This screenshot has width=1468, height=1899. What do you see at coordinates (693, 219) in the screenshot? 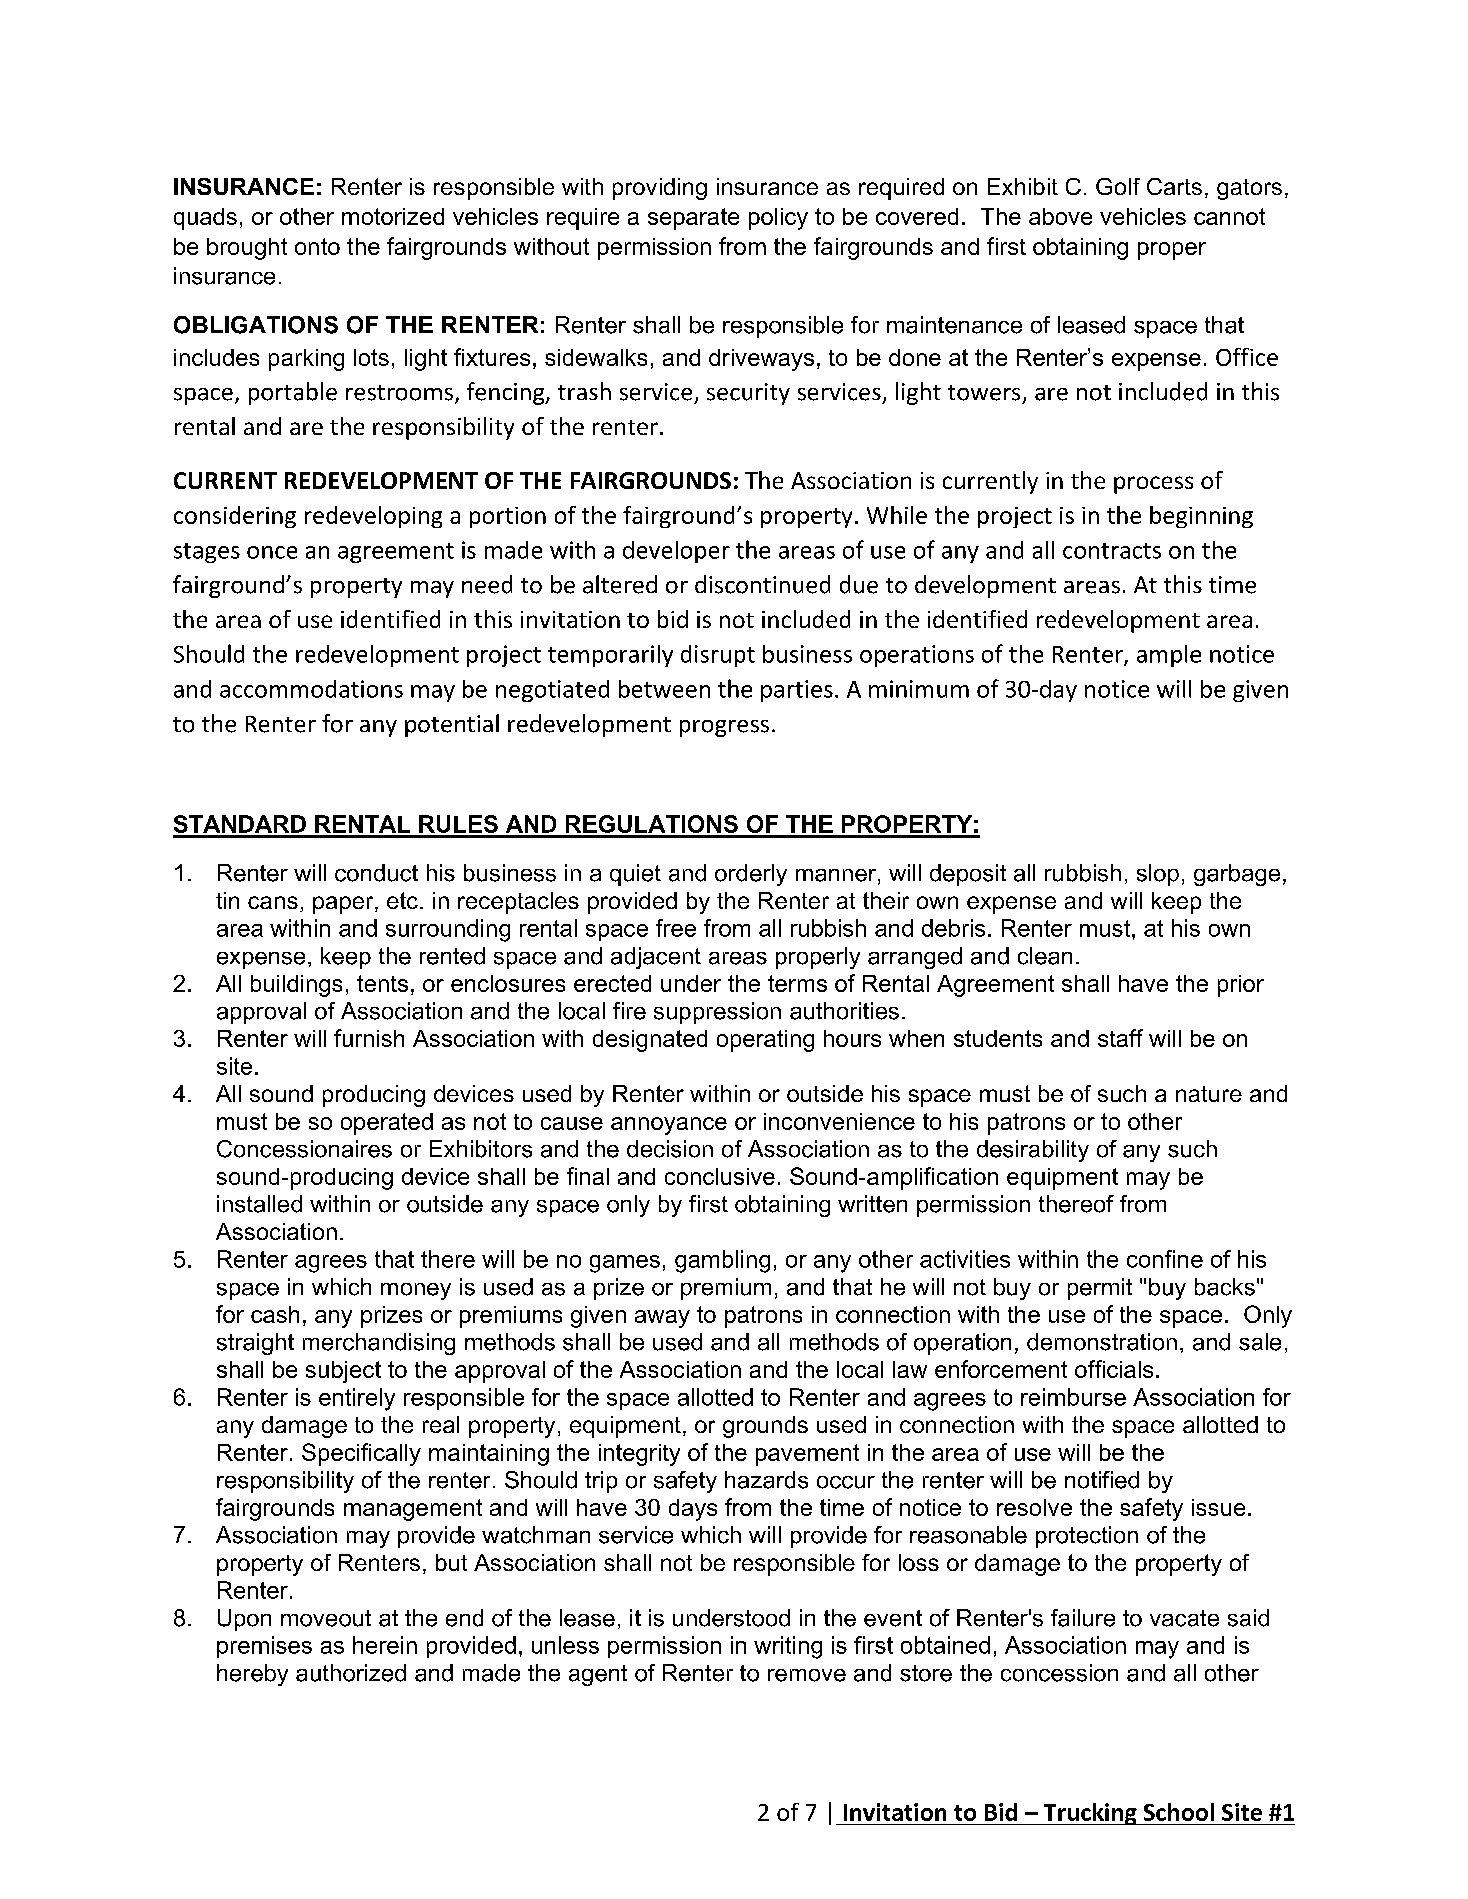
I see `separate` at bounding box center [693, 219].
